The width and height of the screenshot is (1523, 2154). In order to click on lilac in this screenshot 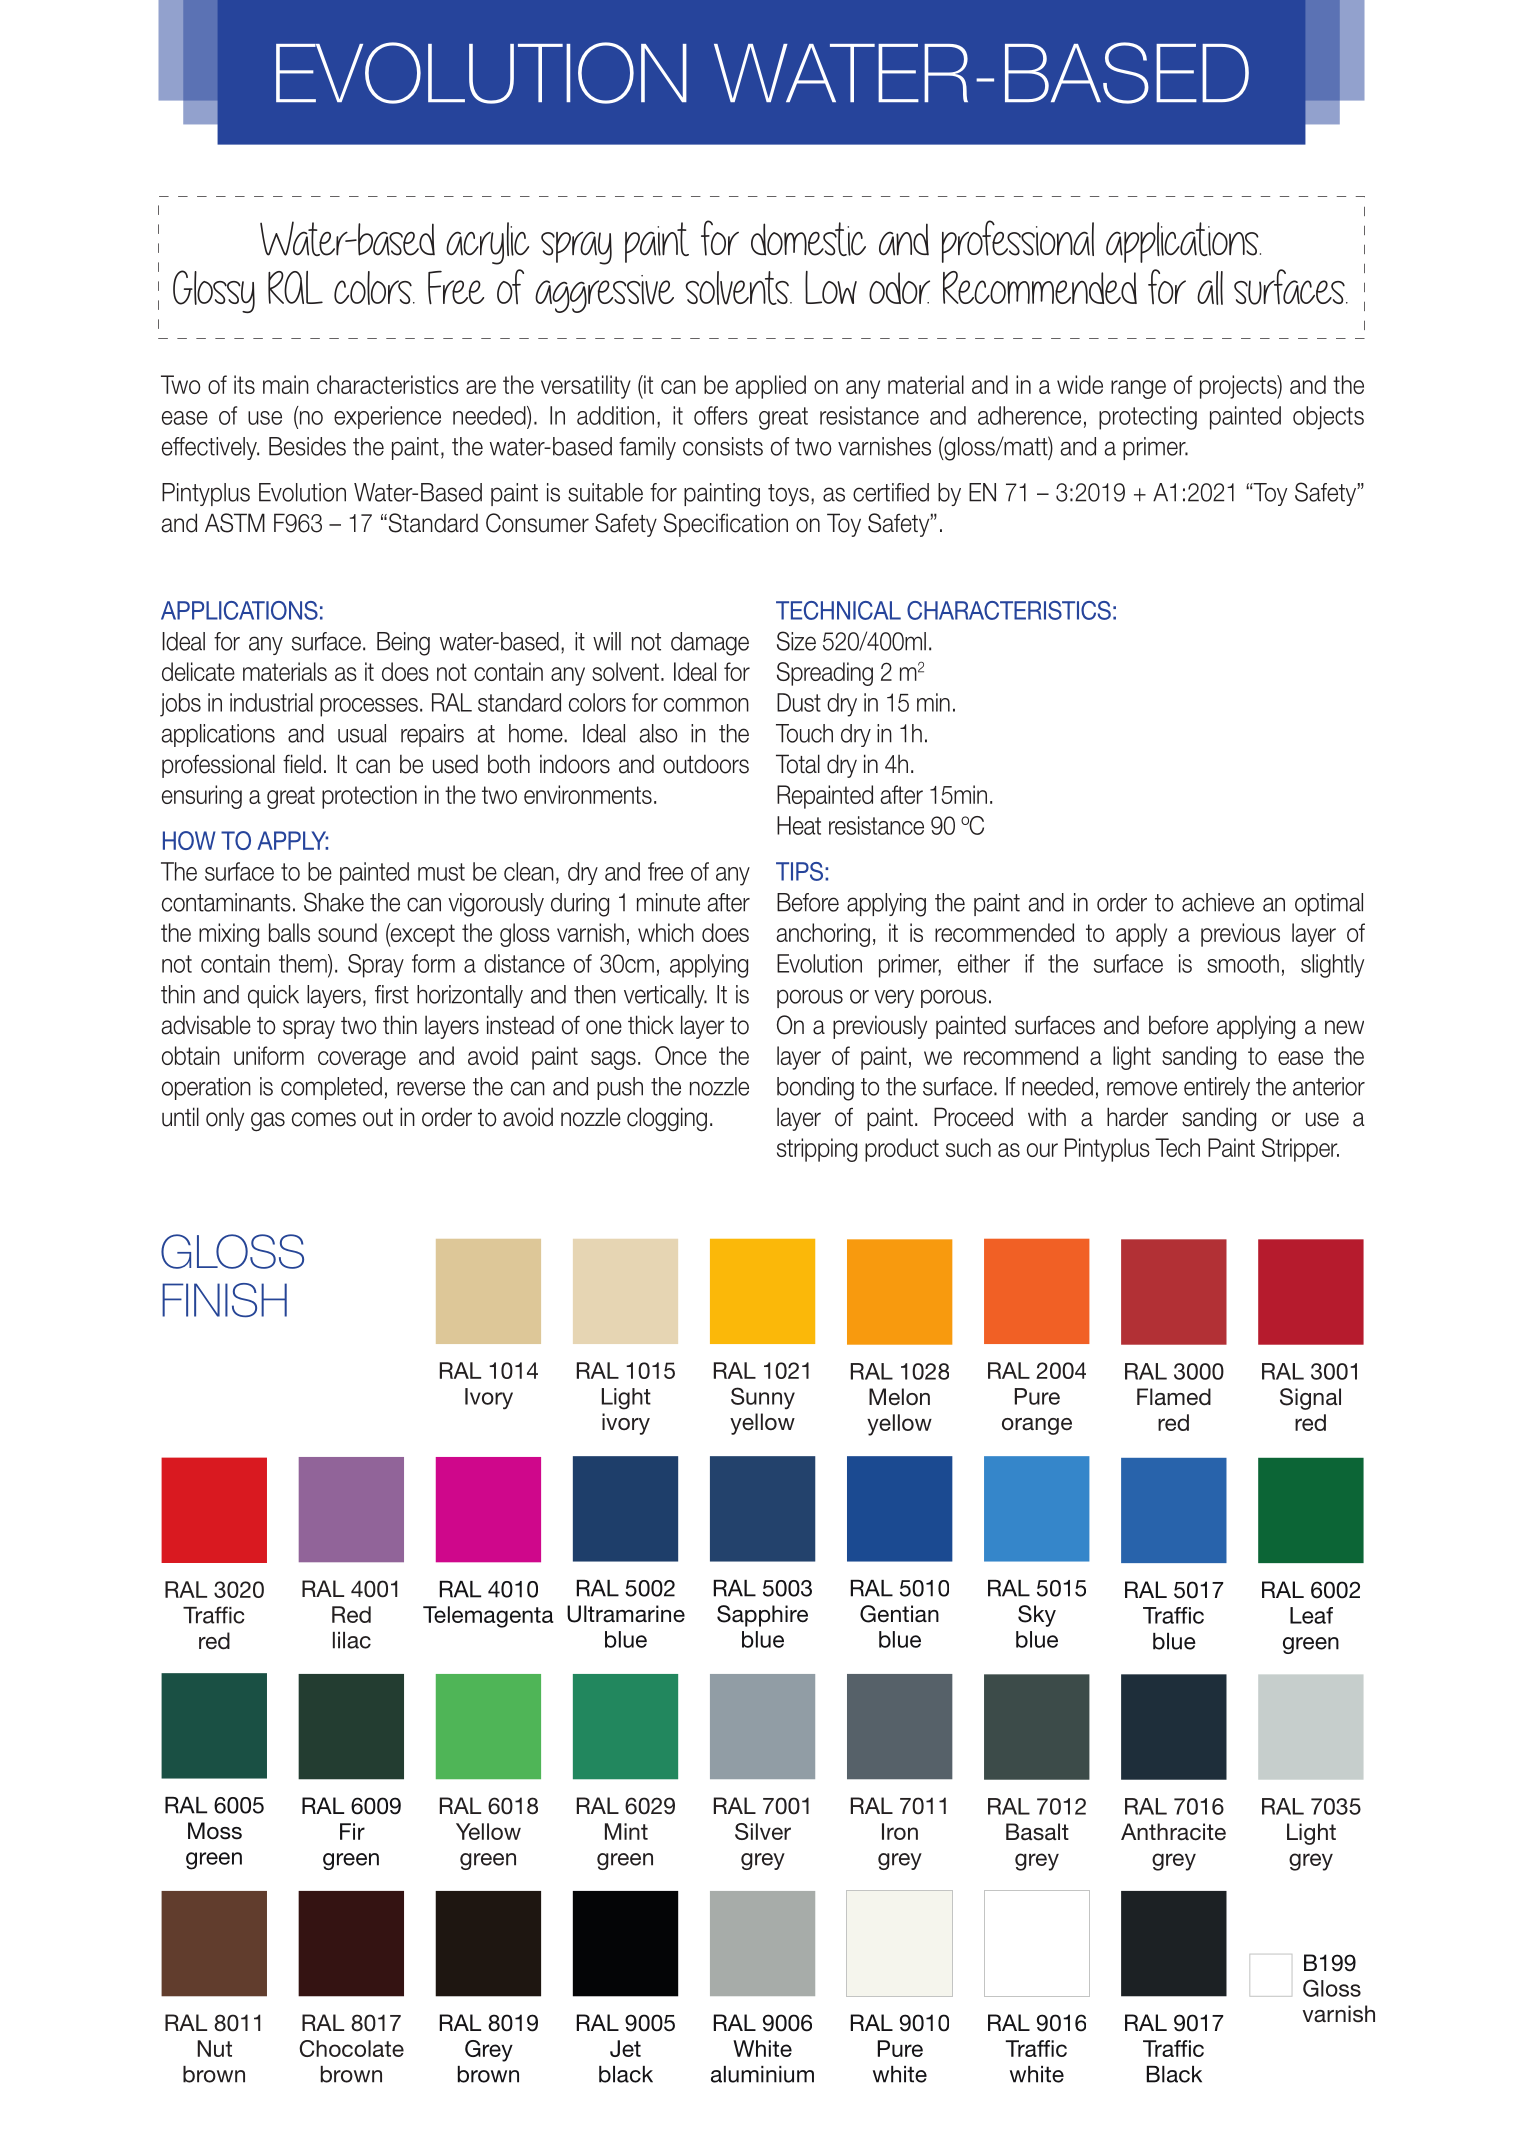, I will do `click(352, 1640)`.
